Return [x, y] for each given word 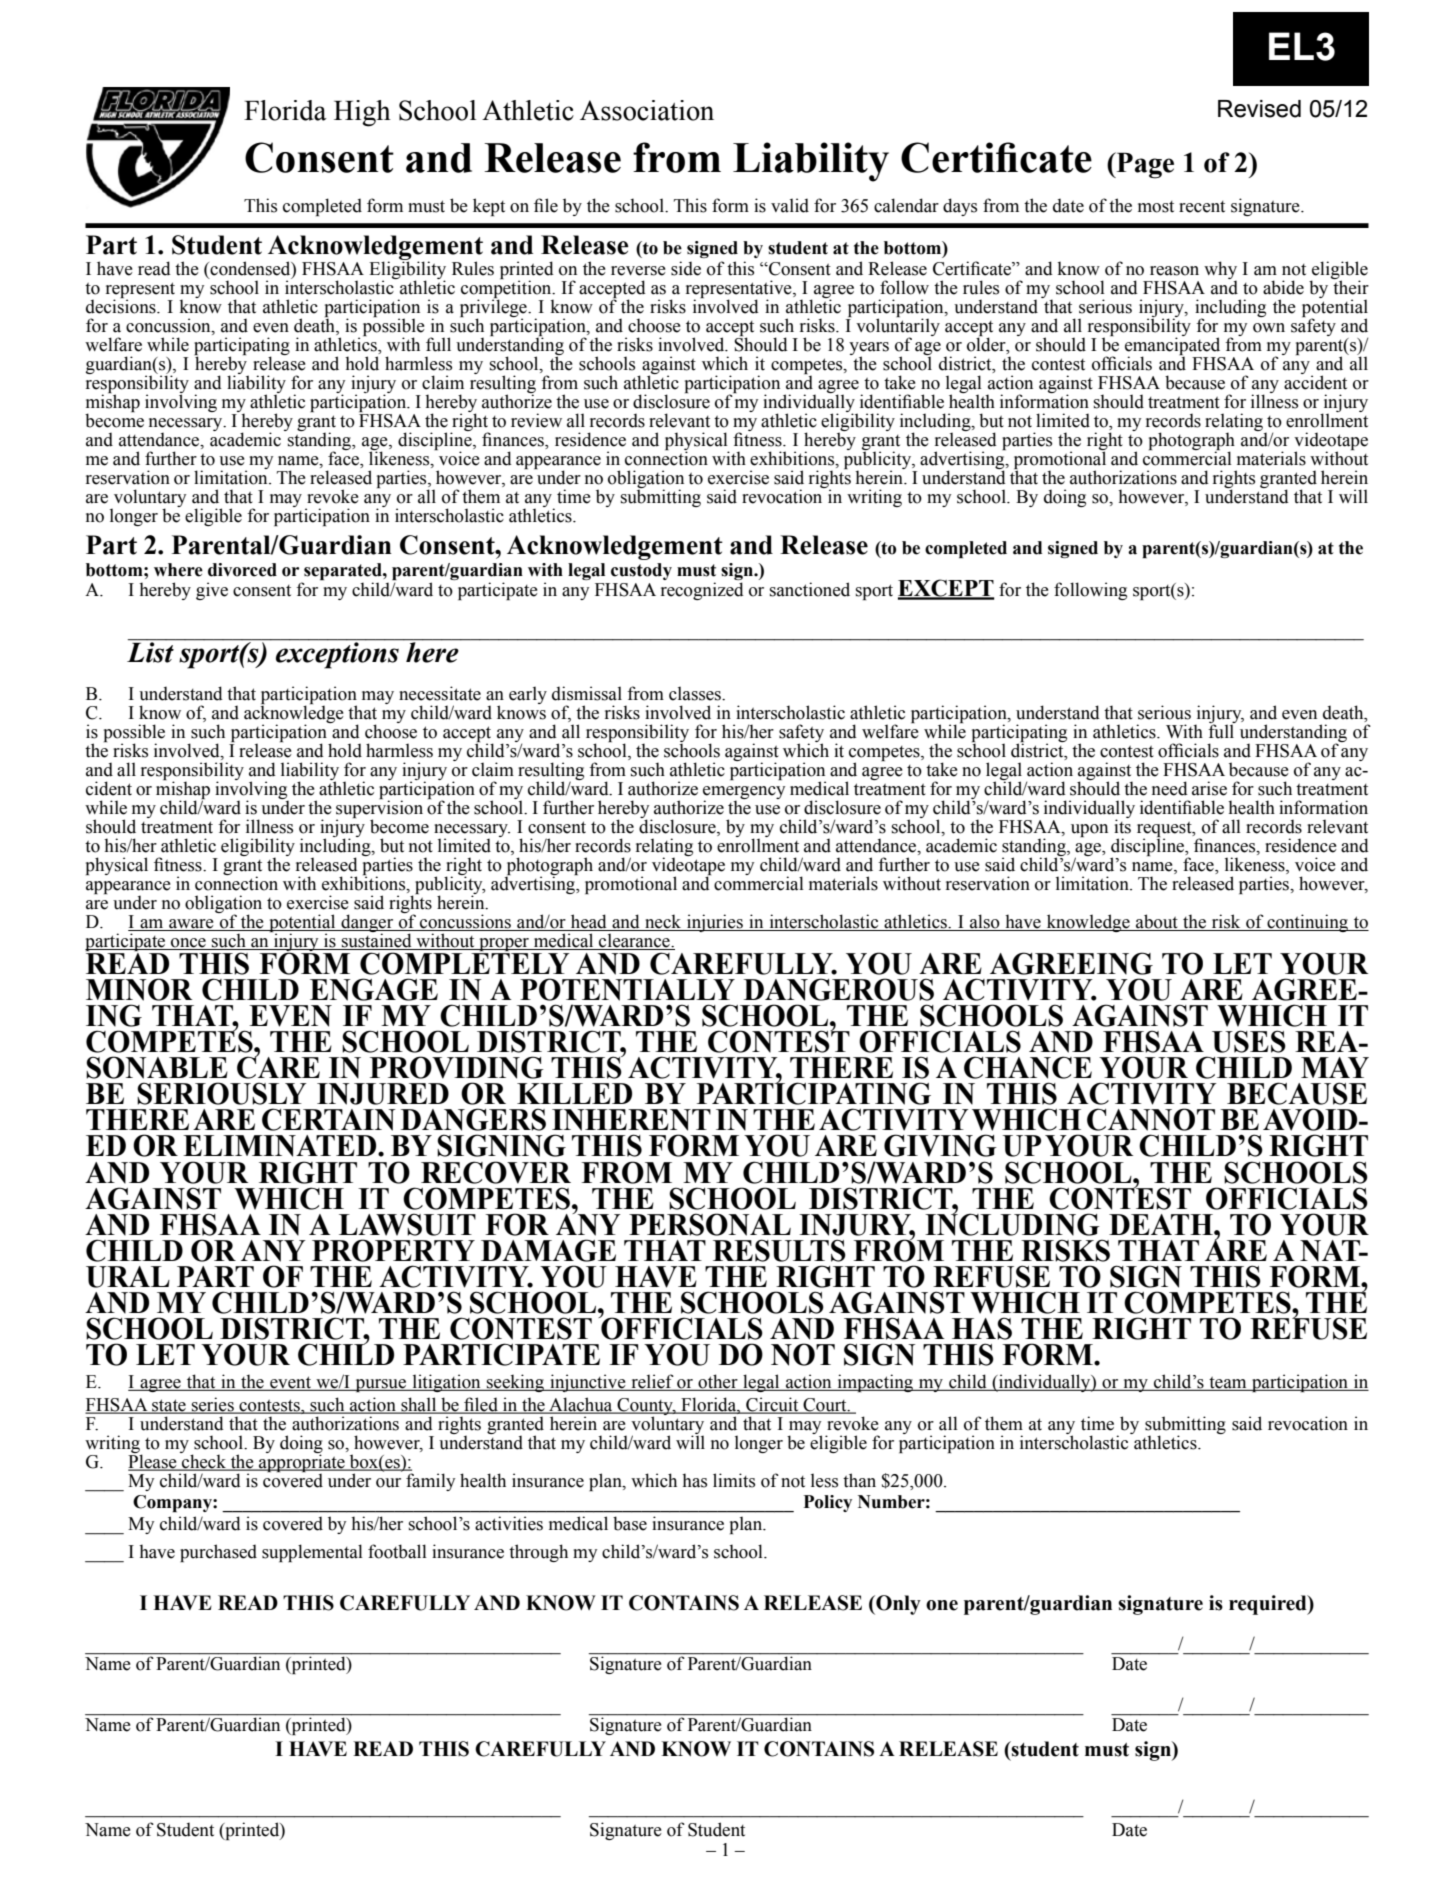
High [362, 113]
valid [790, 205]
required [1269, 1605]
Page [1144, 165]
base [630, 1523]
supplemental [312, 1553]
